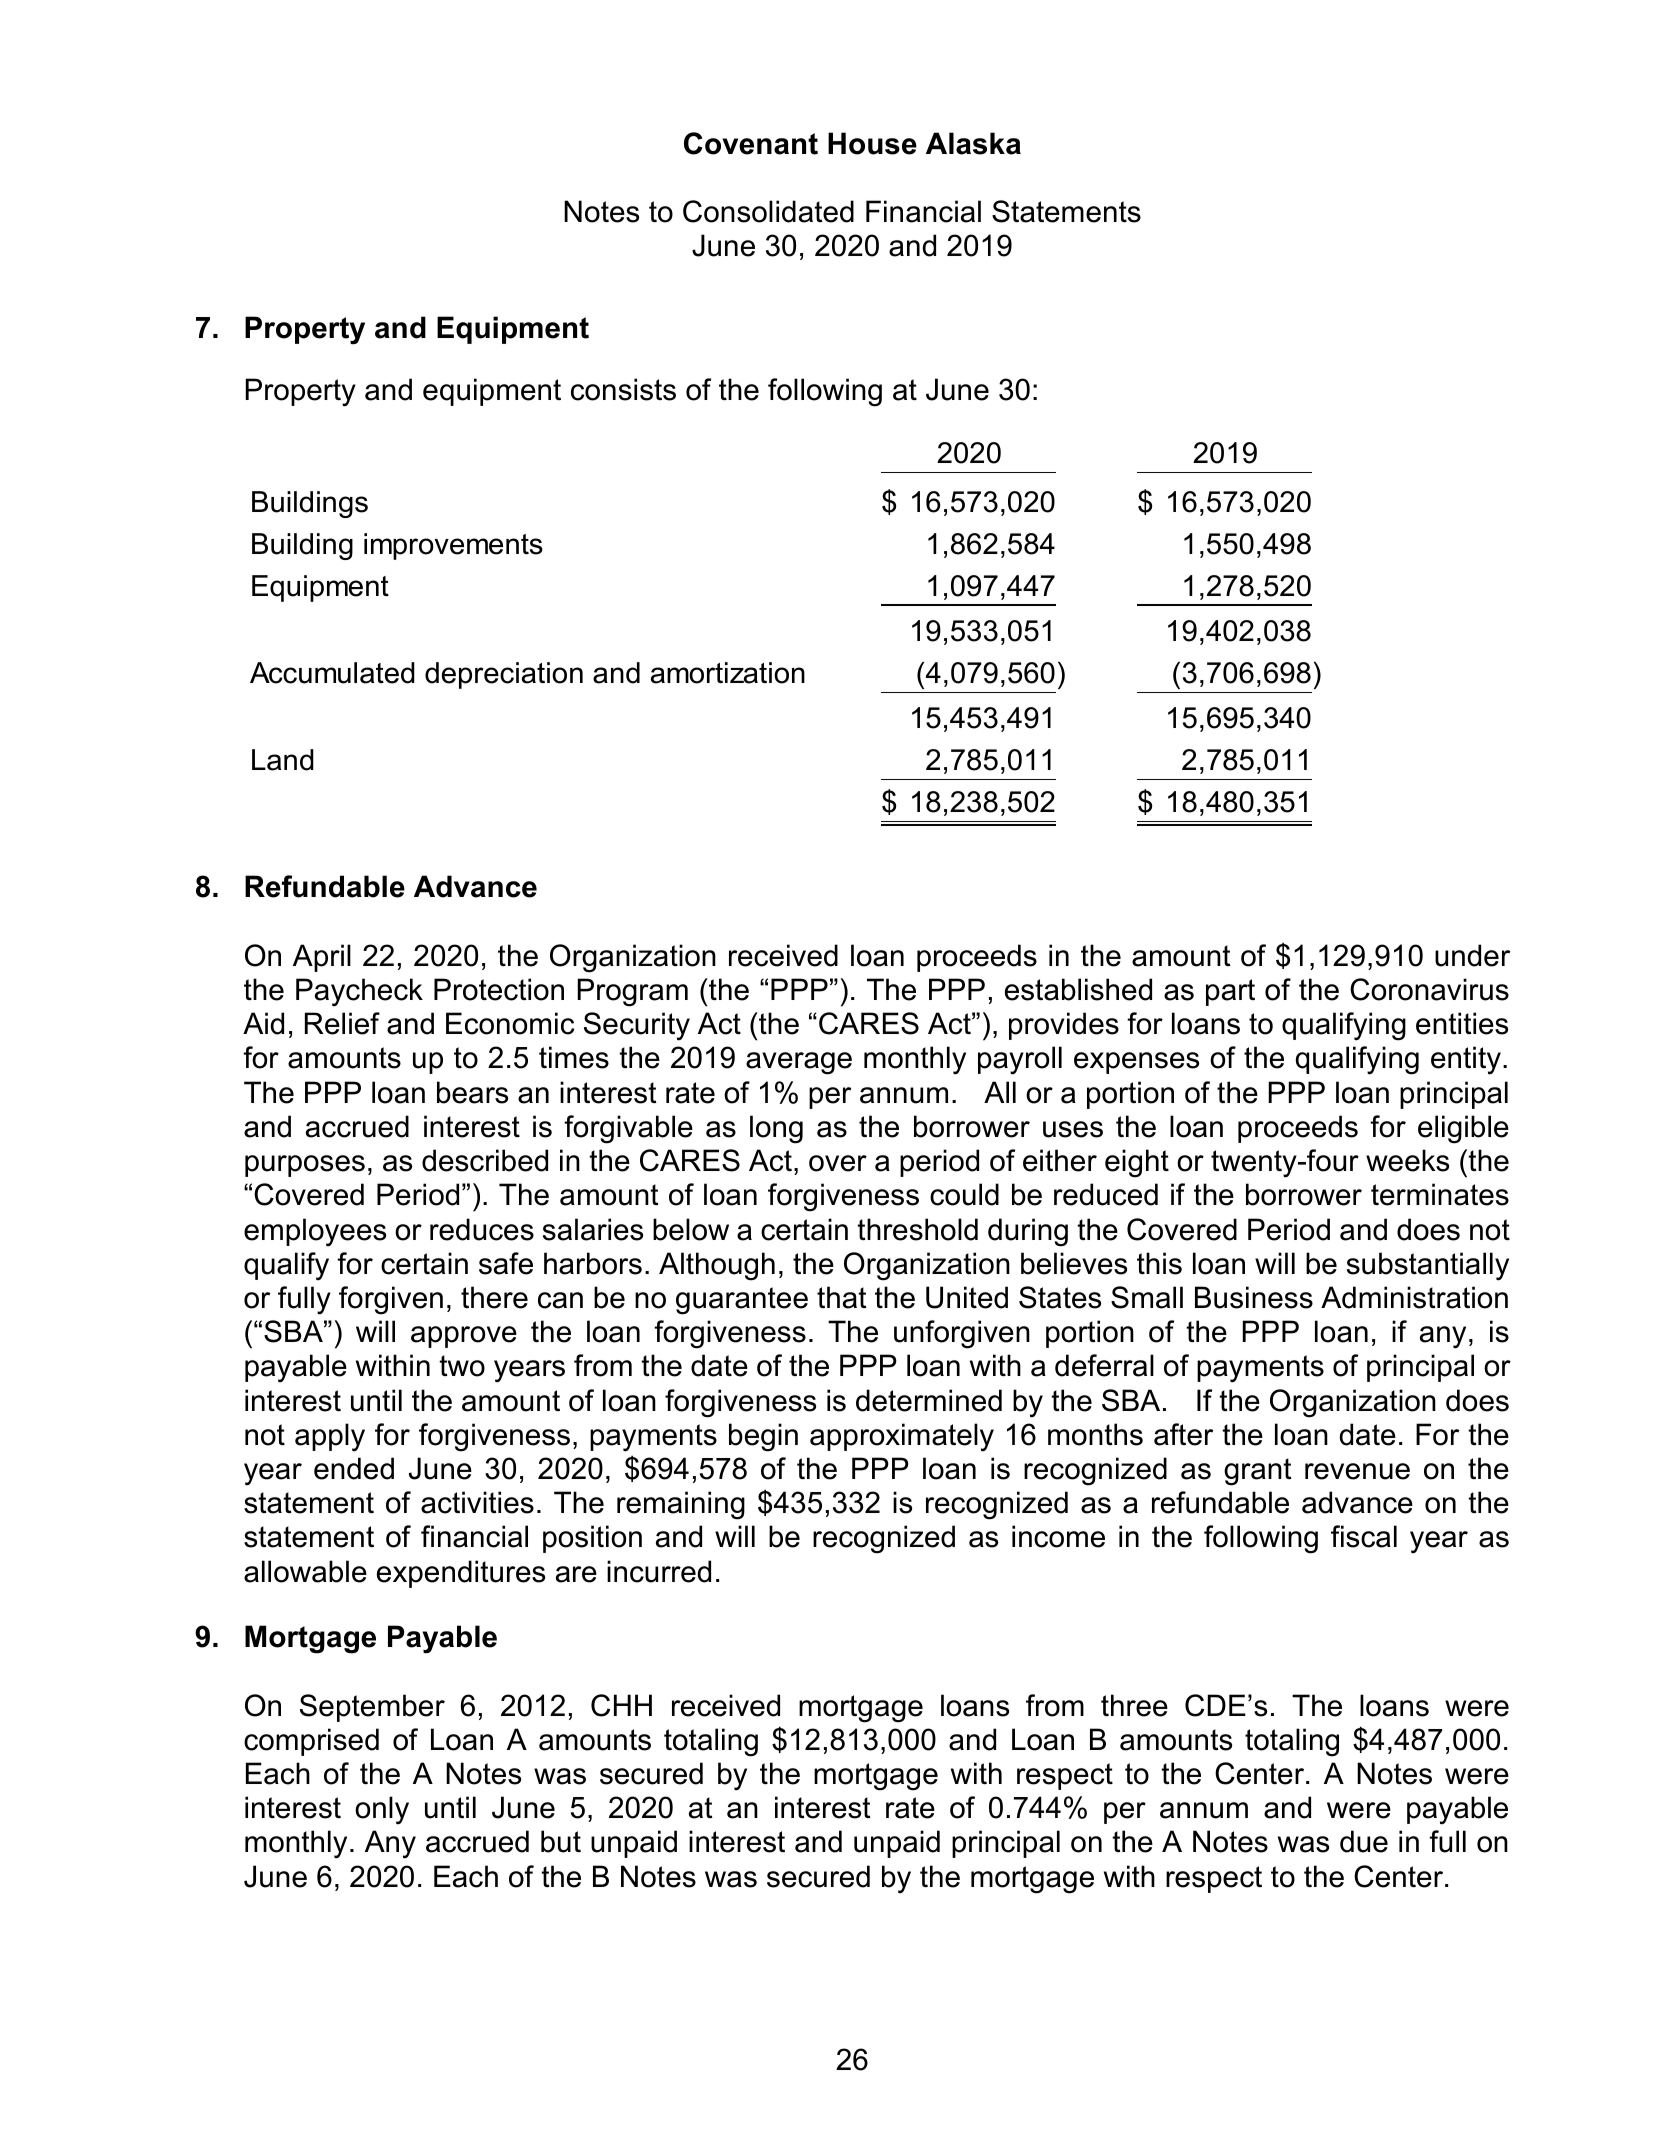 This page has width=1656, height=2143. I want to click on only, so click(382, 1810).
